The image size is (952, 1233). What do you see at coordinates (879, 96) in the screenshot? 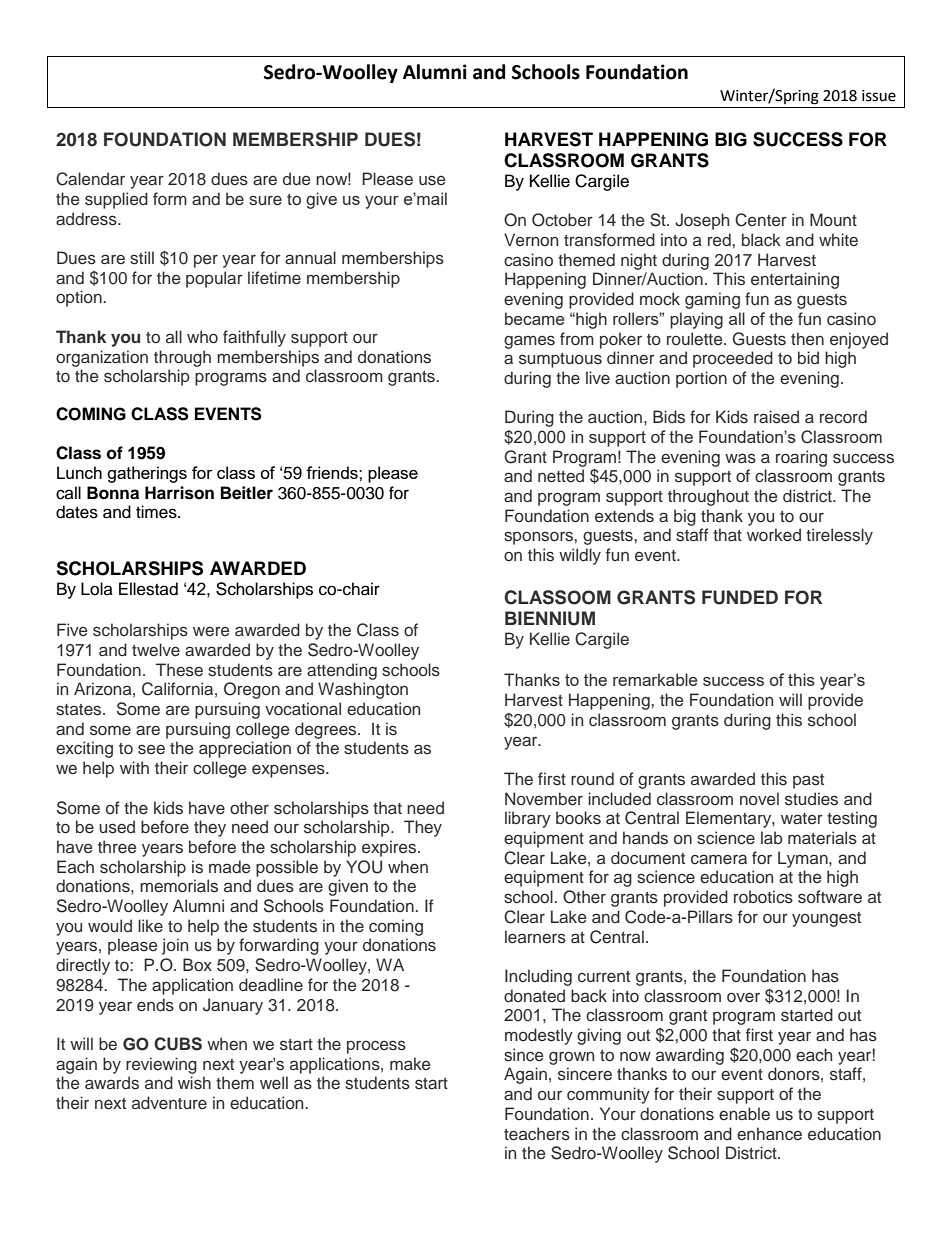
I see `issue` at bounding box center [879, 96].
